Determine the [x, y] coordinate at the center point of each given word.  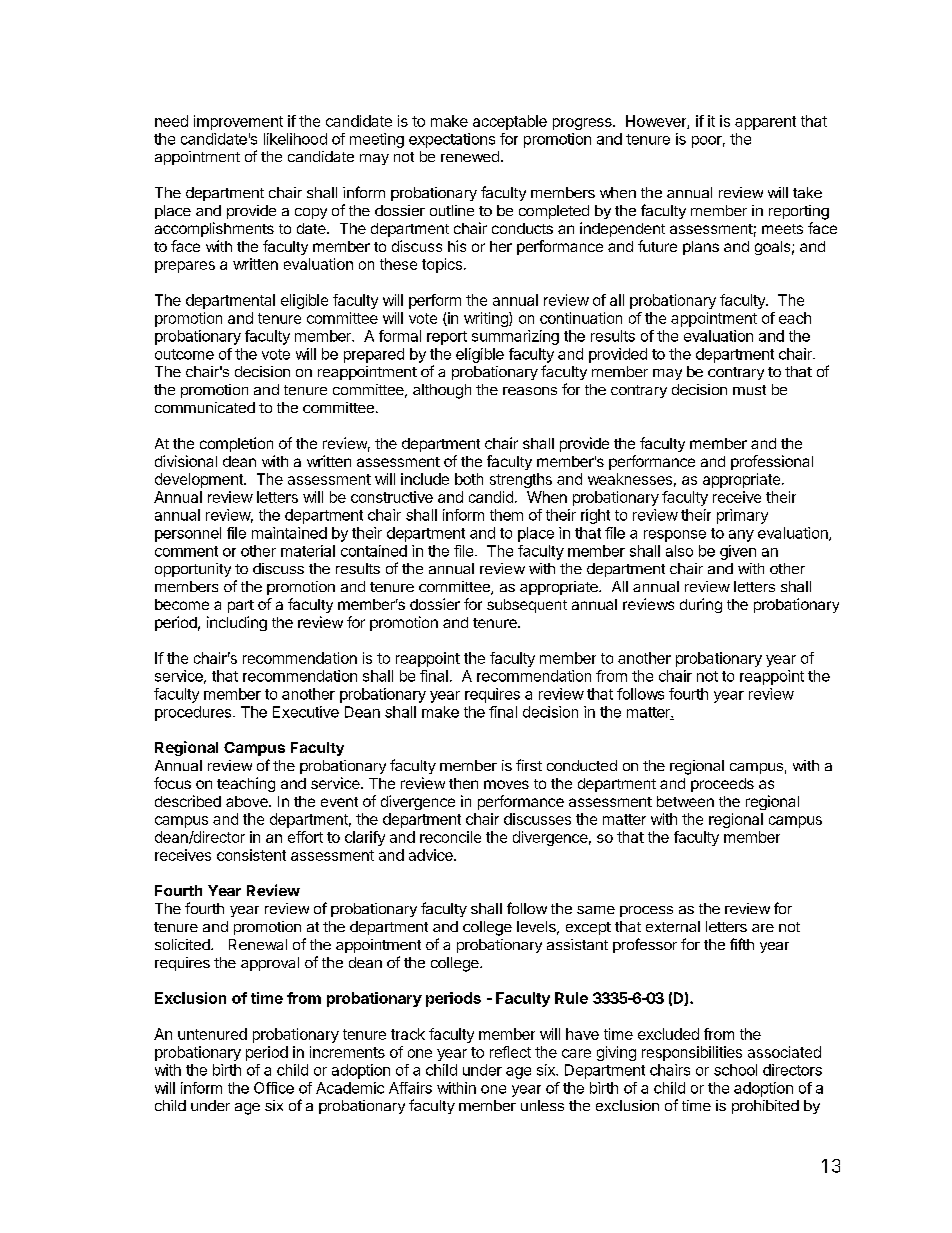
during [701, 605]
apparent [765, 123]
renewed [470, 156]
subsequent [527, 606]
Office [274, 1088]
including [237, 623]
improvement [238, 122]
